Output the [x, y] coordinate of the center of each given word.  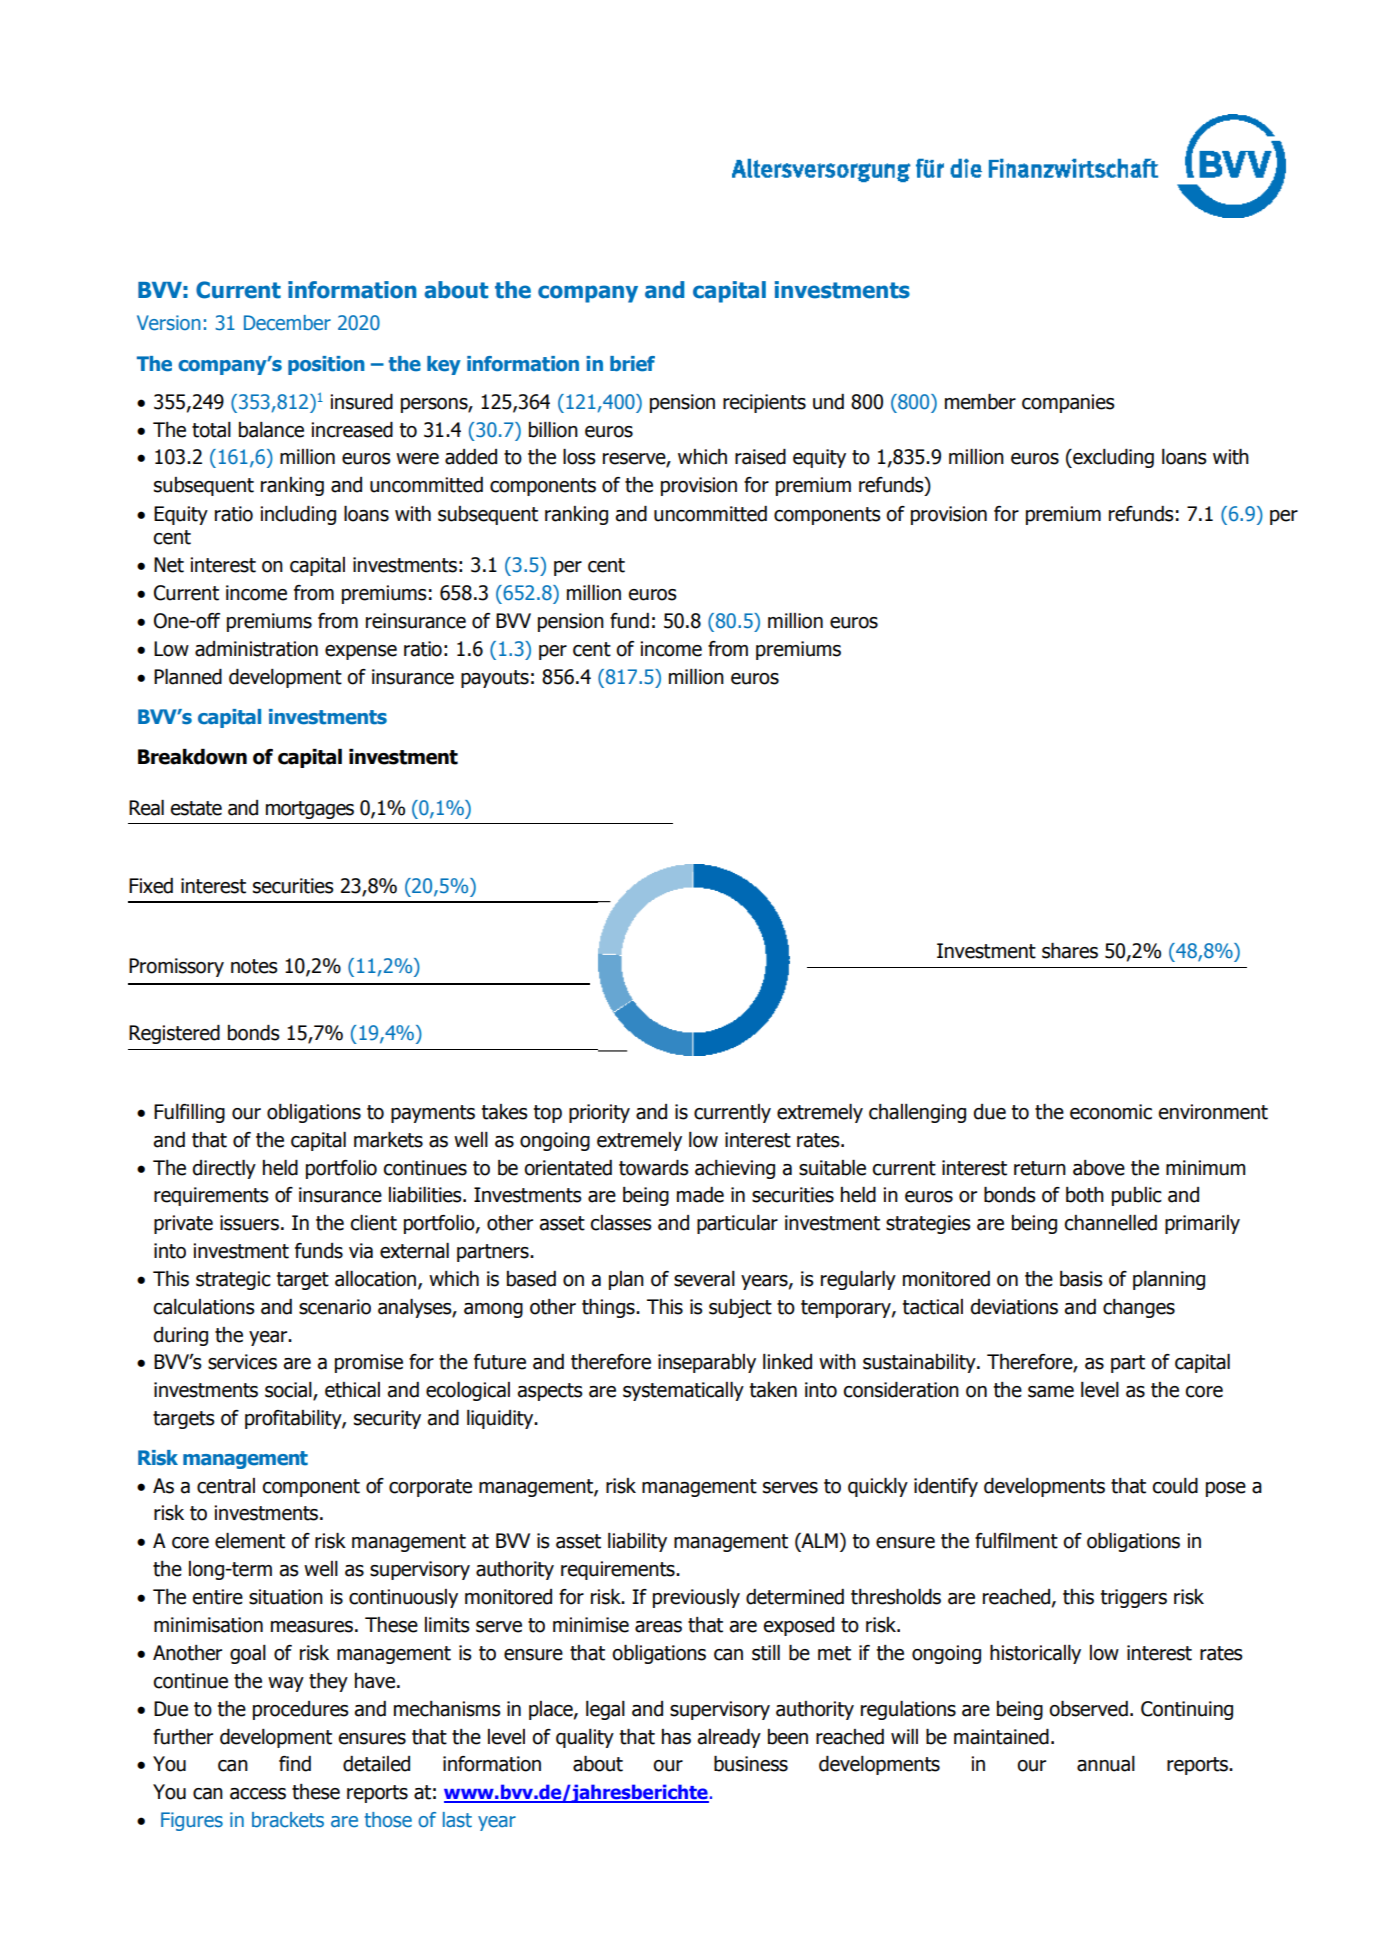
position [326, 365]
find [295, 1764]
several [704, 1279]
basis [1081, 1279]
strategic [233, 1280]
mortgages [310, 810]
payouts [495, 679]
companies [1068, 403]
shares [1070, 951]
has [676, 1737]
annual [1106, 1764]
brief [632, 364]
